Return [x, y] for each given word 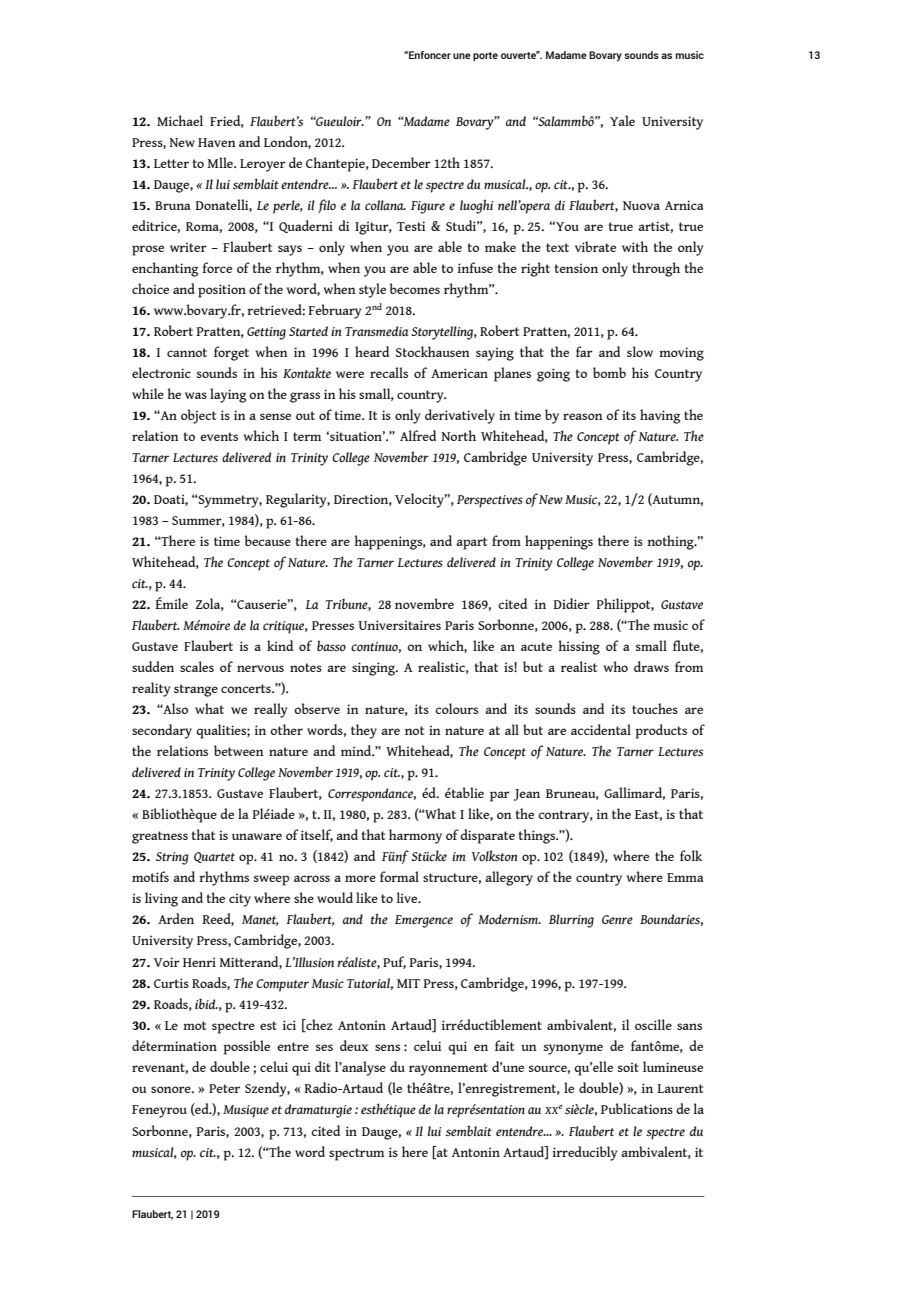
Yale [622, 120]
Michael [180, 120]
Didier [571, 603]
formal [399, 876]
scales [197, 666]
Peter [224, 1088]
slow [640, 351]
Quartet [214, 857]
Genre [617, 919]
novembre [424, 603]
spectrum [356, 1154]
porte [485, 56]
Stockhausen [433, 351]
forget [231, 353]
